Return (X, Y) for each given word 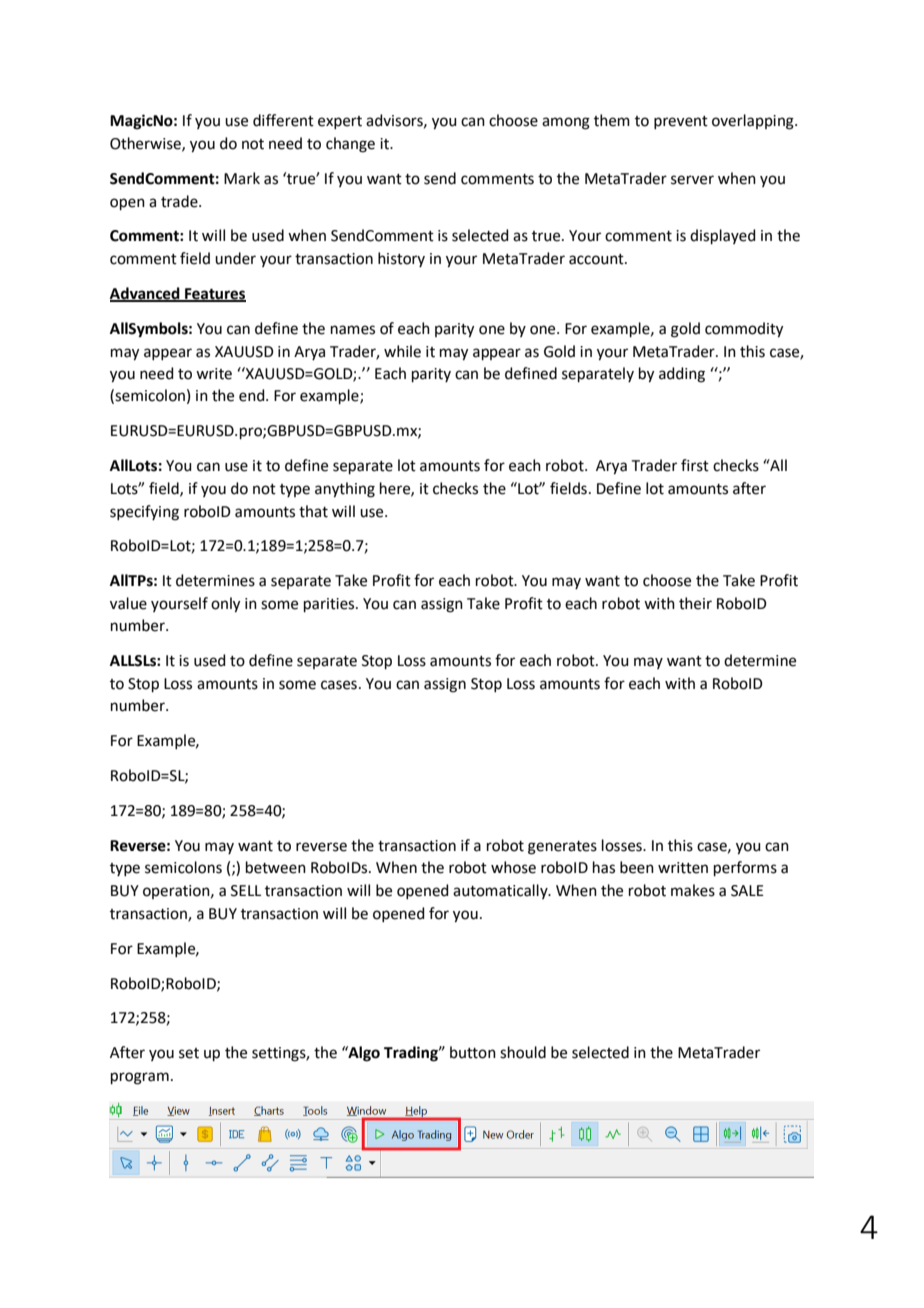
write (214, 374)
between (276, 867)
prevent (681, 122)
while (402, 351)
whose (513, 867)
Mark (242, 178)
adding (682, 375)
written (683, 868)
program (140, 1078)
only (225, 605)
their (695, 603)
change (350, 145)
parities (330, 605)
